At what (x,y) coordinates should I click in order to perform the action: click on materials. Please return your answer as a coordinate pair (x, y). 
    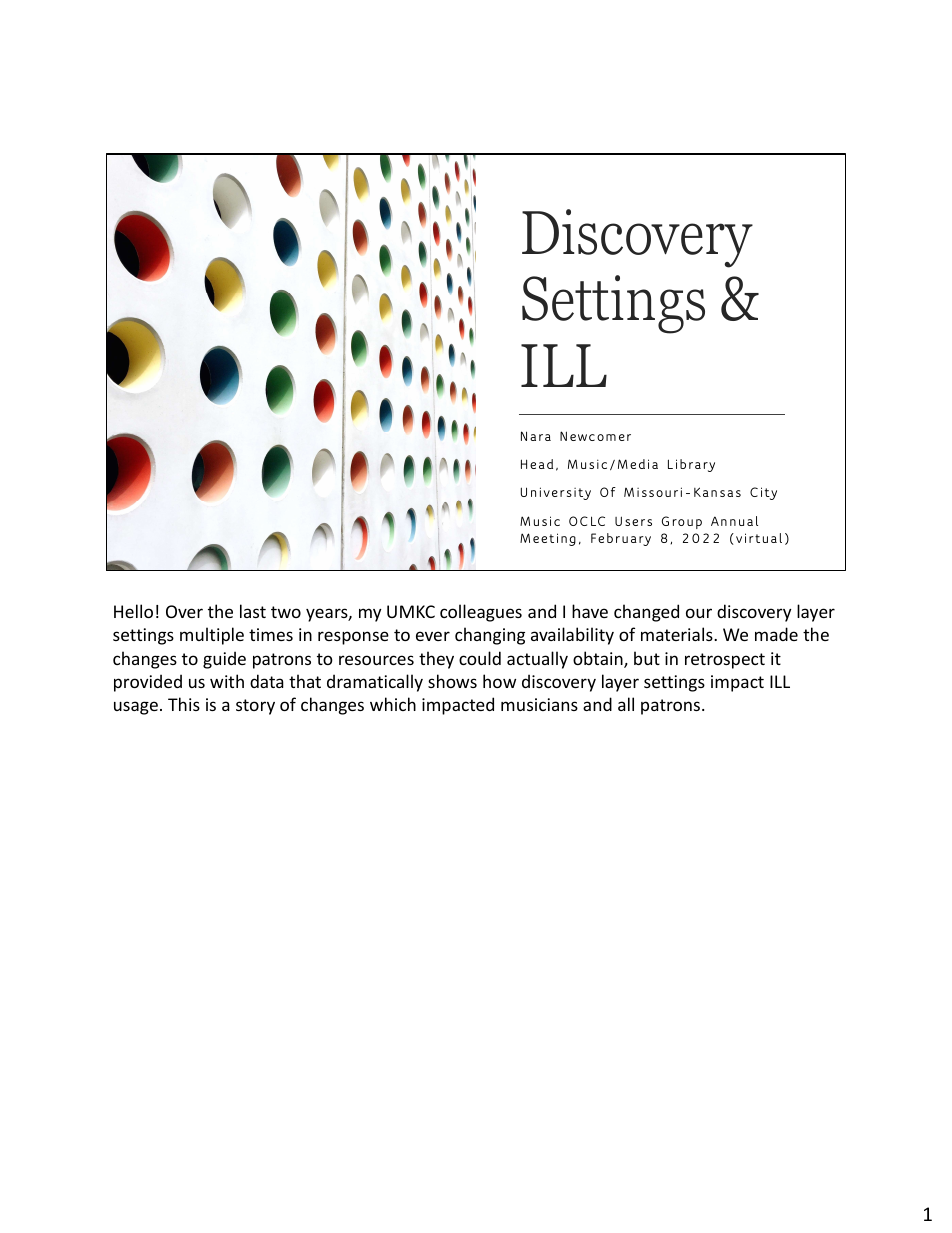
    Looking at the image, I should click on (678, 634).
